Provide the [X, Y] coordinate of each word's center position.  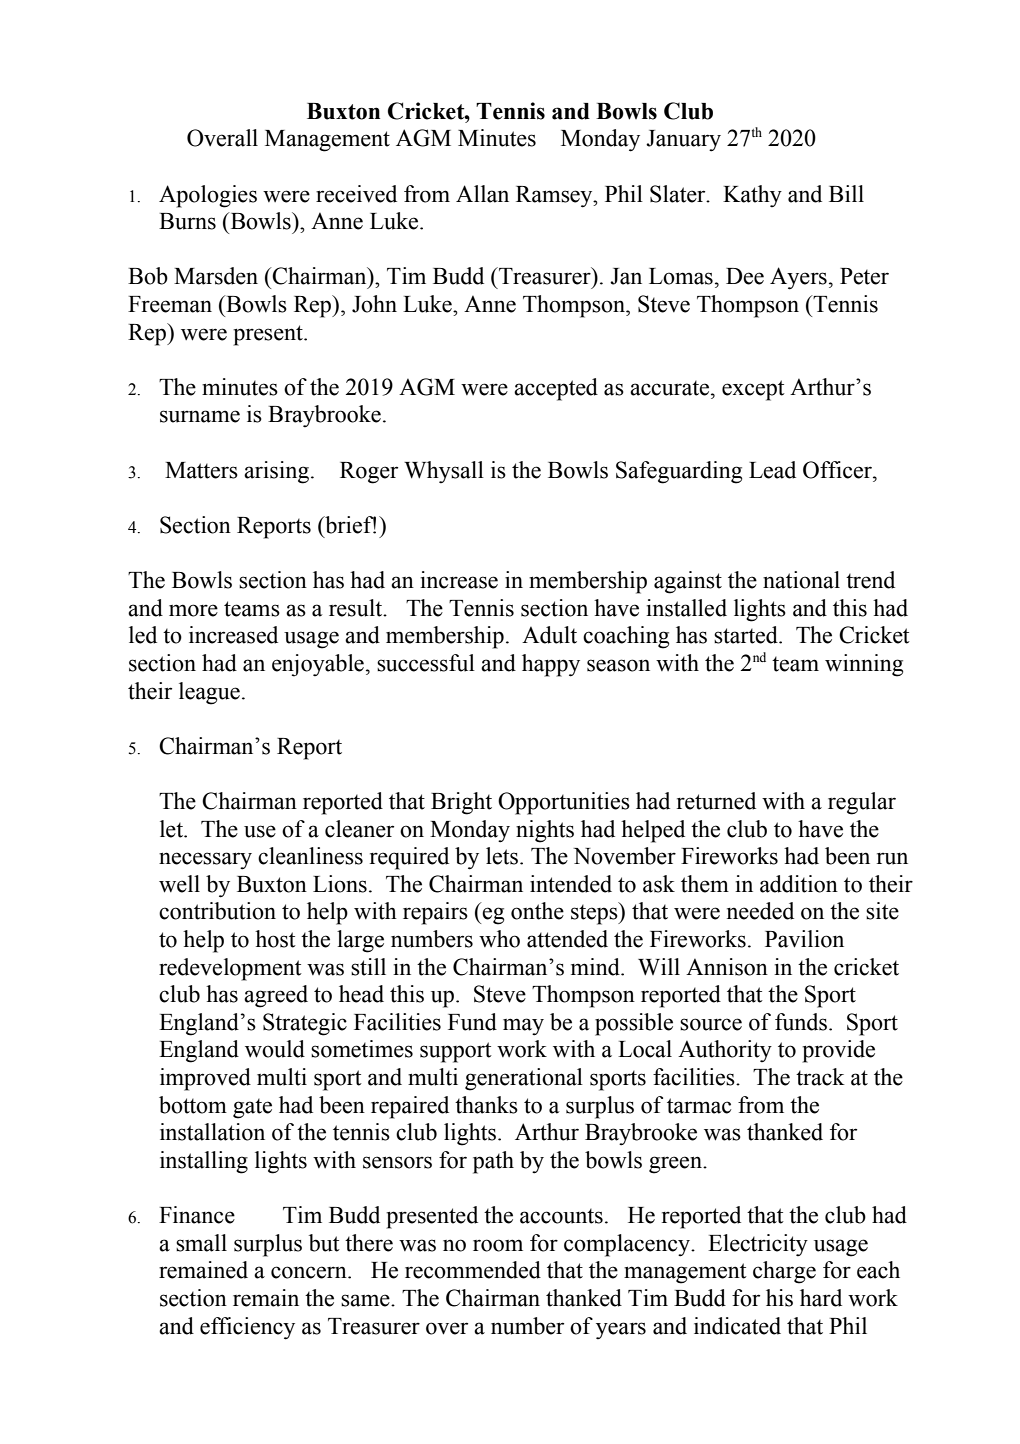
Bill [846, 193]
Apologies [208, 196]
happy [551, 665]
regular [862, 803]
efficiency [247, 1328]
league [209, 693]
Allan [482, 194]
